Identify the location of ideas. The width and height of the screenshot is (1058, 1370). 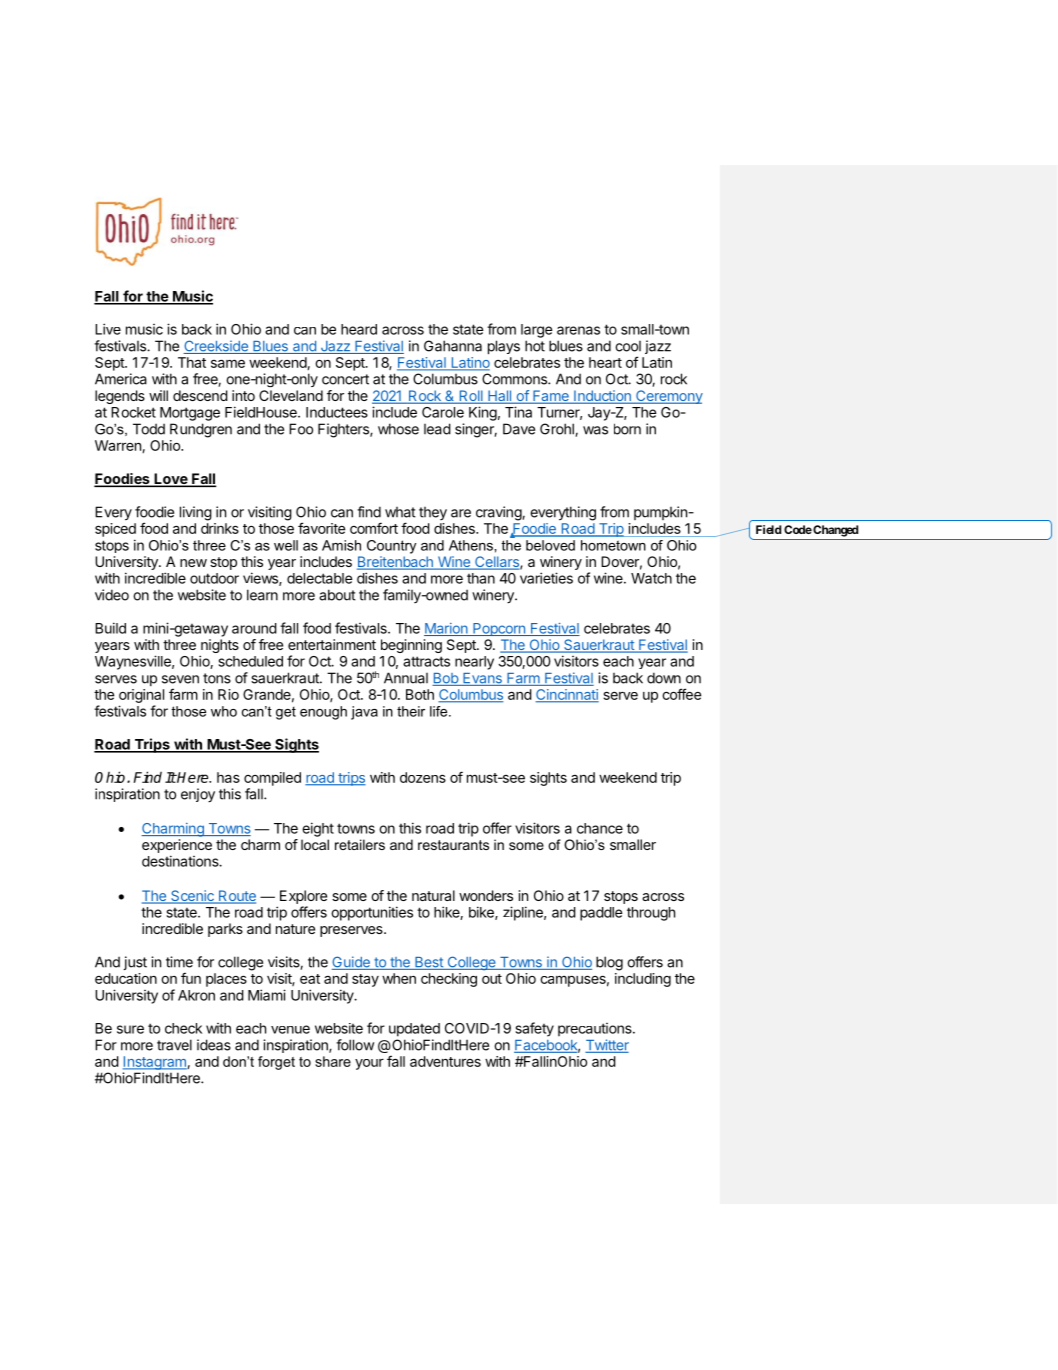
(214, 1045).
